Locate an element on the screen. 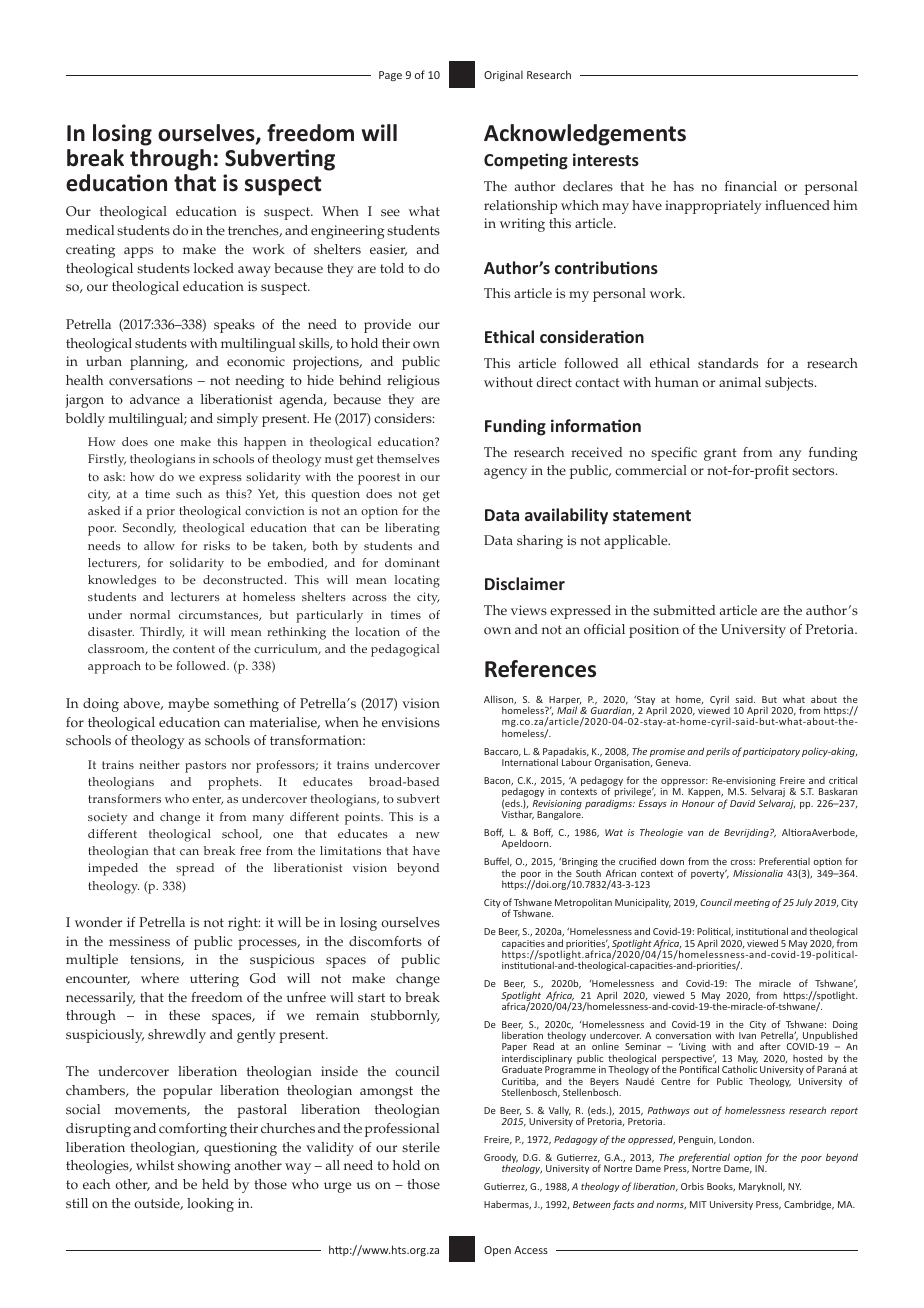 The width and height of the screenshot is (924, 1308). impeded is located at coordinates (113, 869).
